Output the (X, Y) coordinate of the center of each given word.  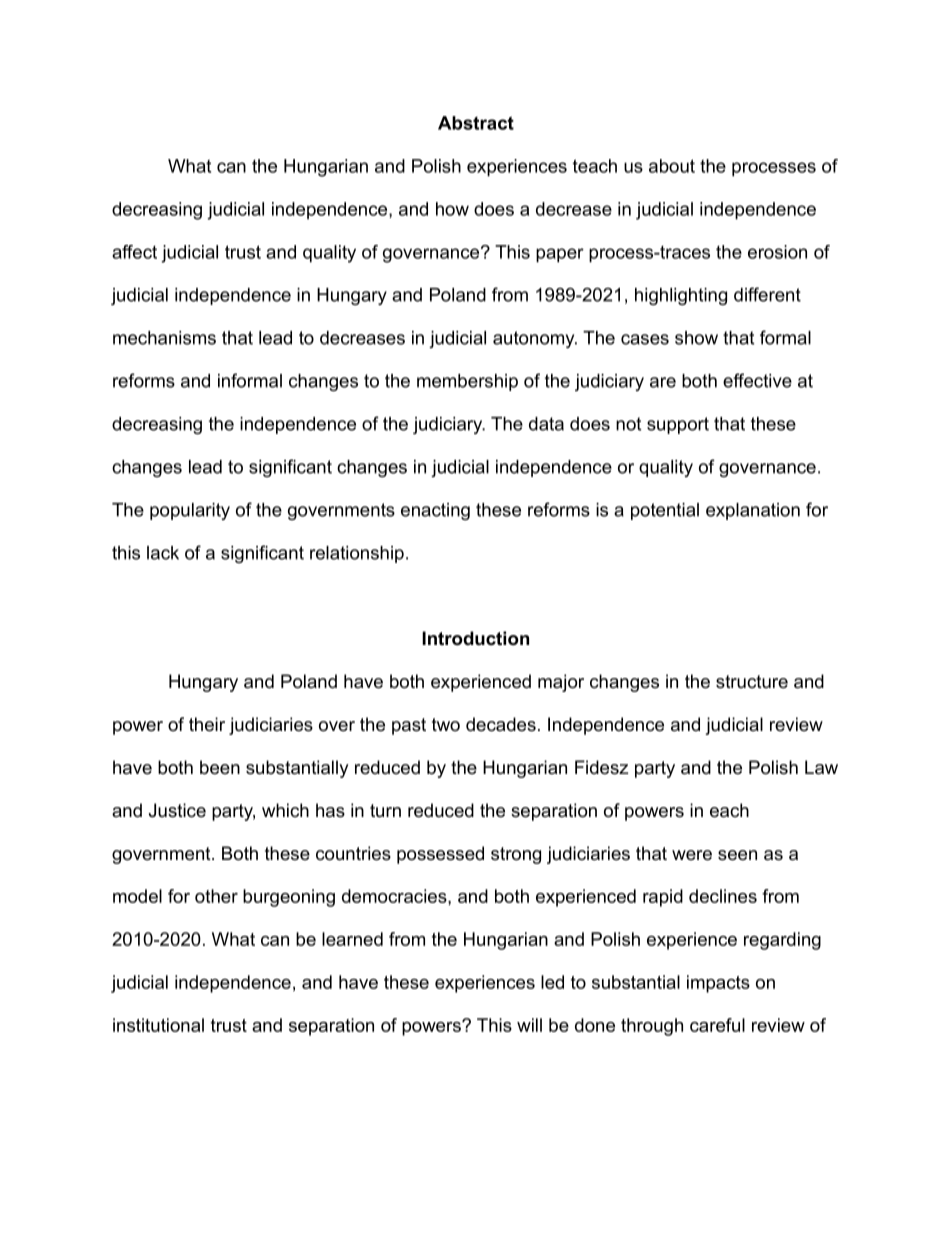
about (672, 166)
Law (821, 767)
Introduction (475, 638)
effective (757, 380)
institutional (158, 1025)
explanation (753, 511)
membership (467, 382)
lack (163, 553)
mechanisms (164, 338)
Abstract (476, 123)
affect (134, 252)
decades (501, 724)
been (220, 767)
